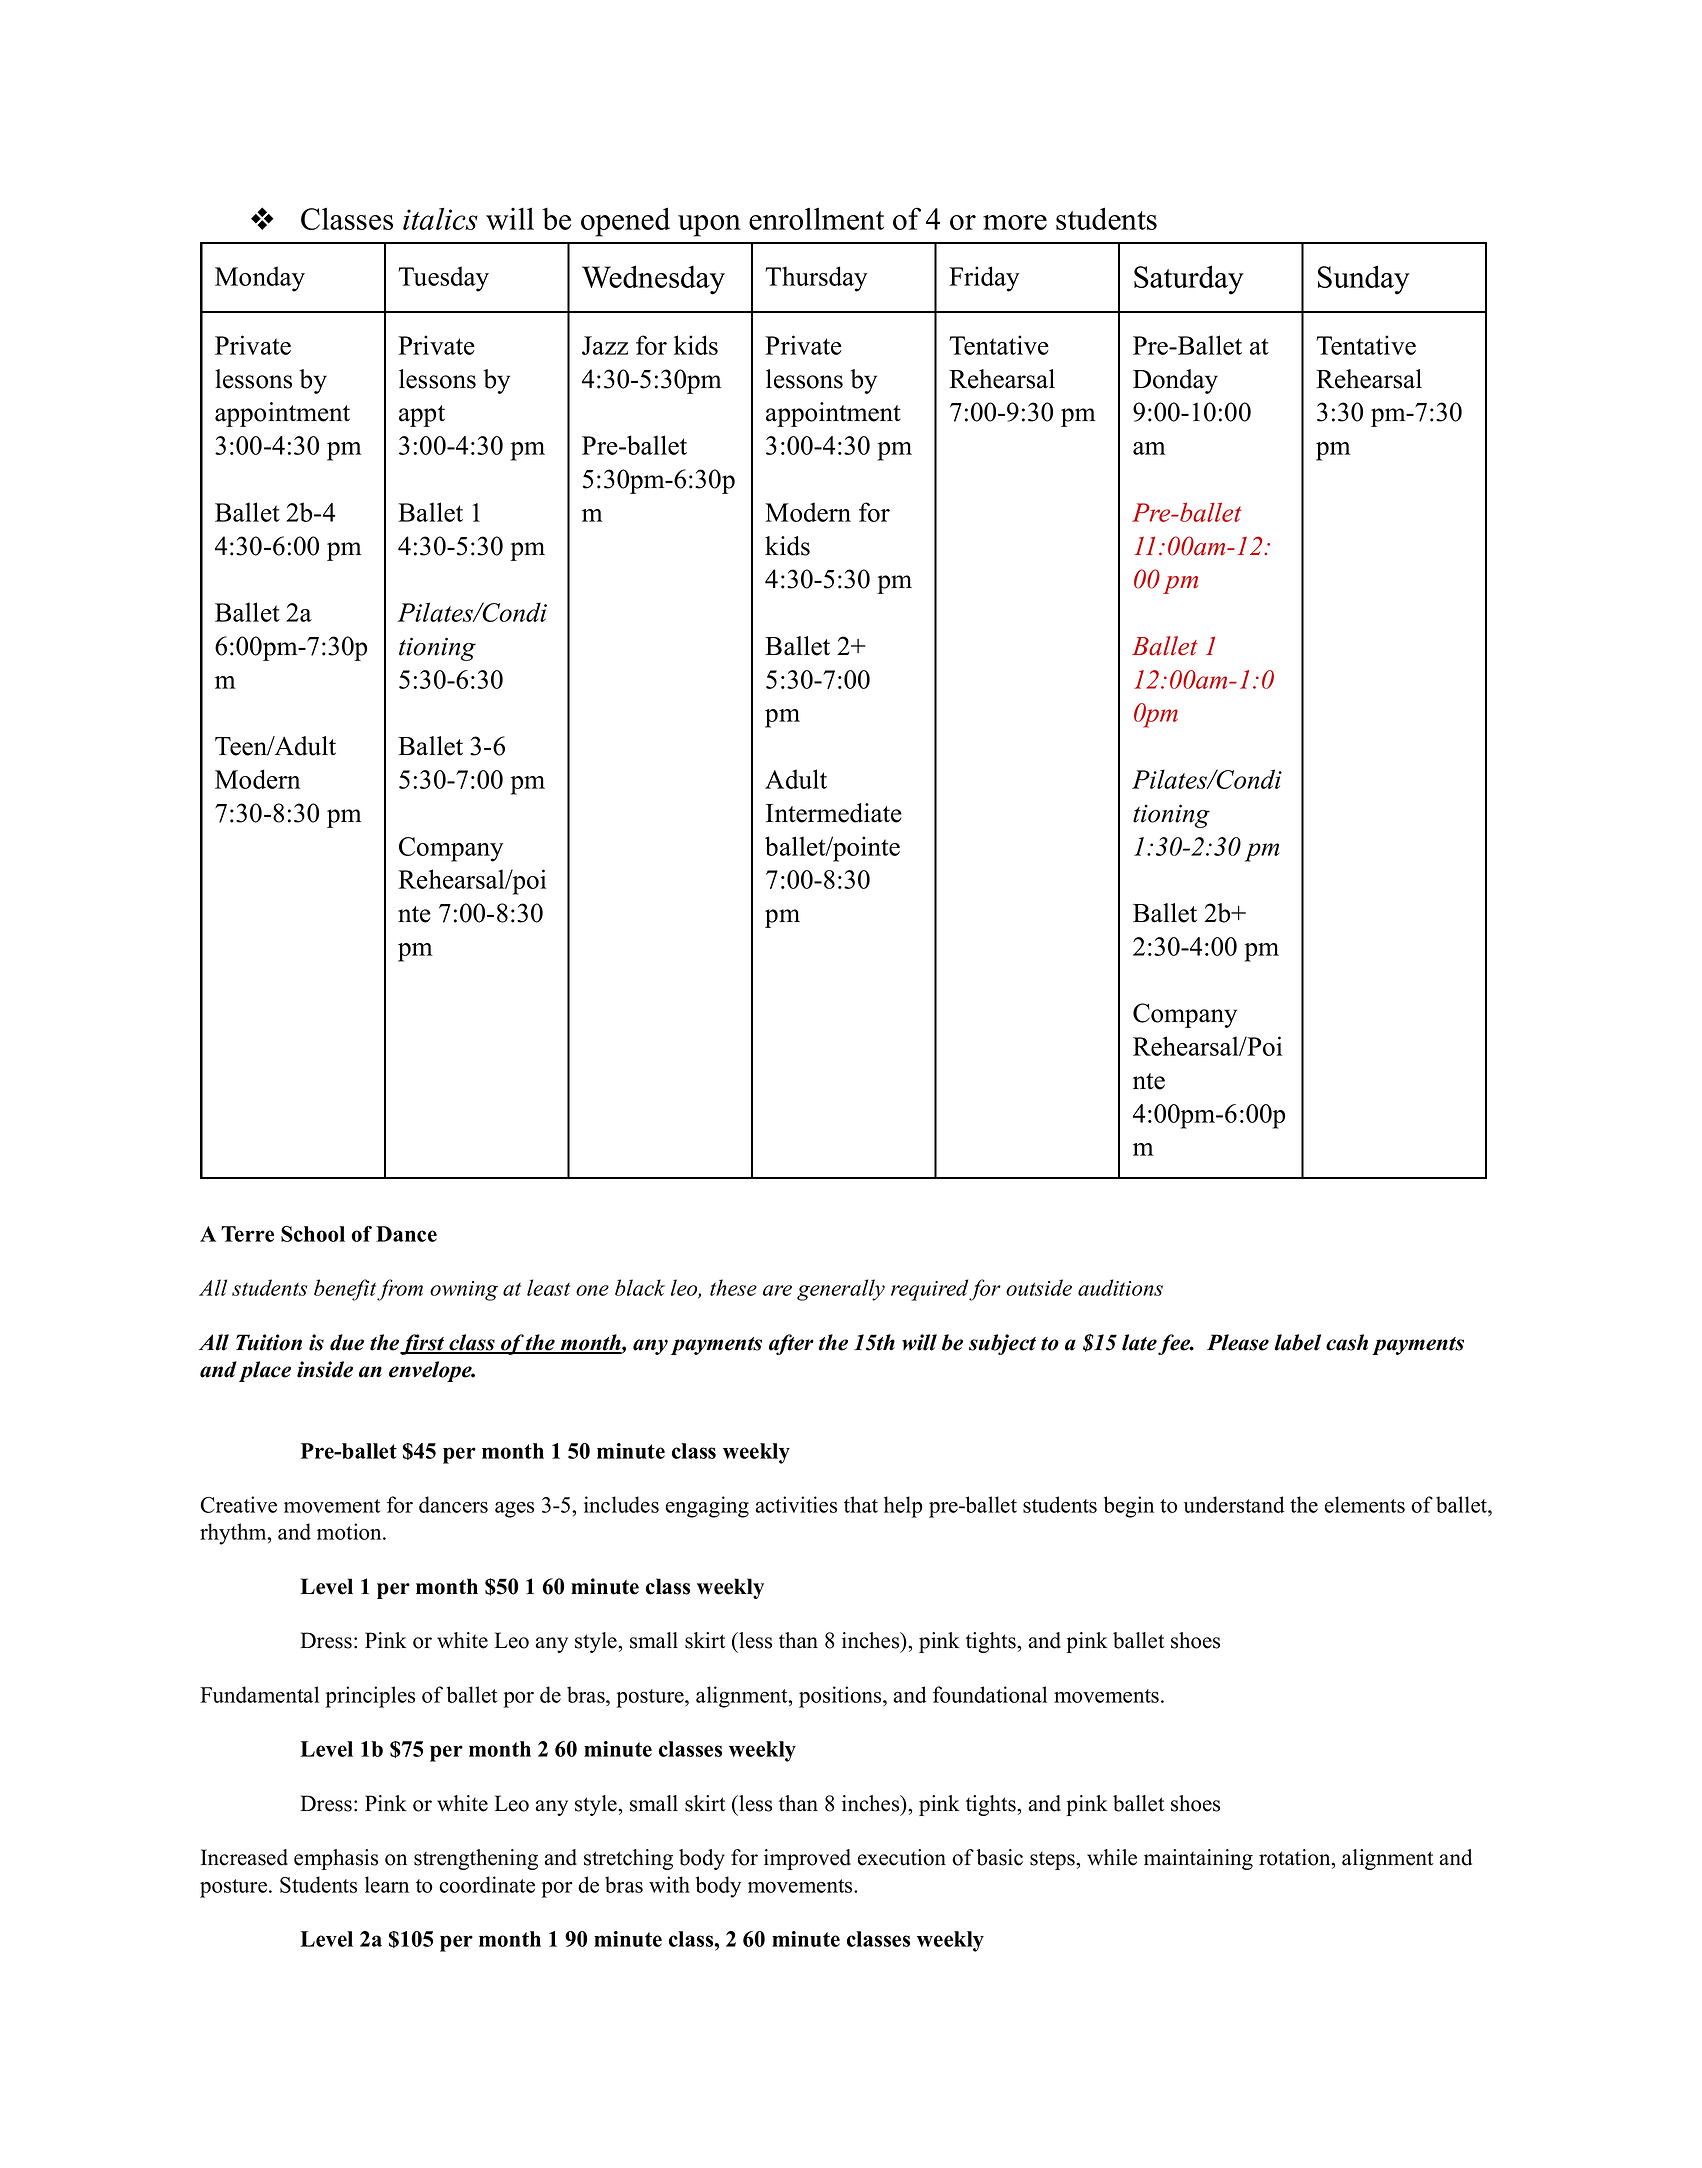 The image size is (1702, 2168). What do you see at coordinates (1120, 1287) in the page?
I see `auditions` at bounding box center [1120, 1287].
